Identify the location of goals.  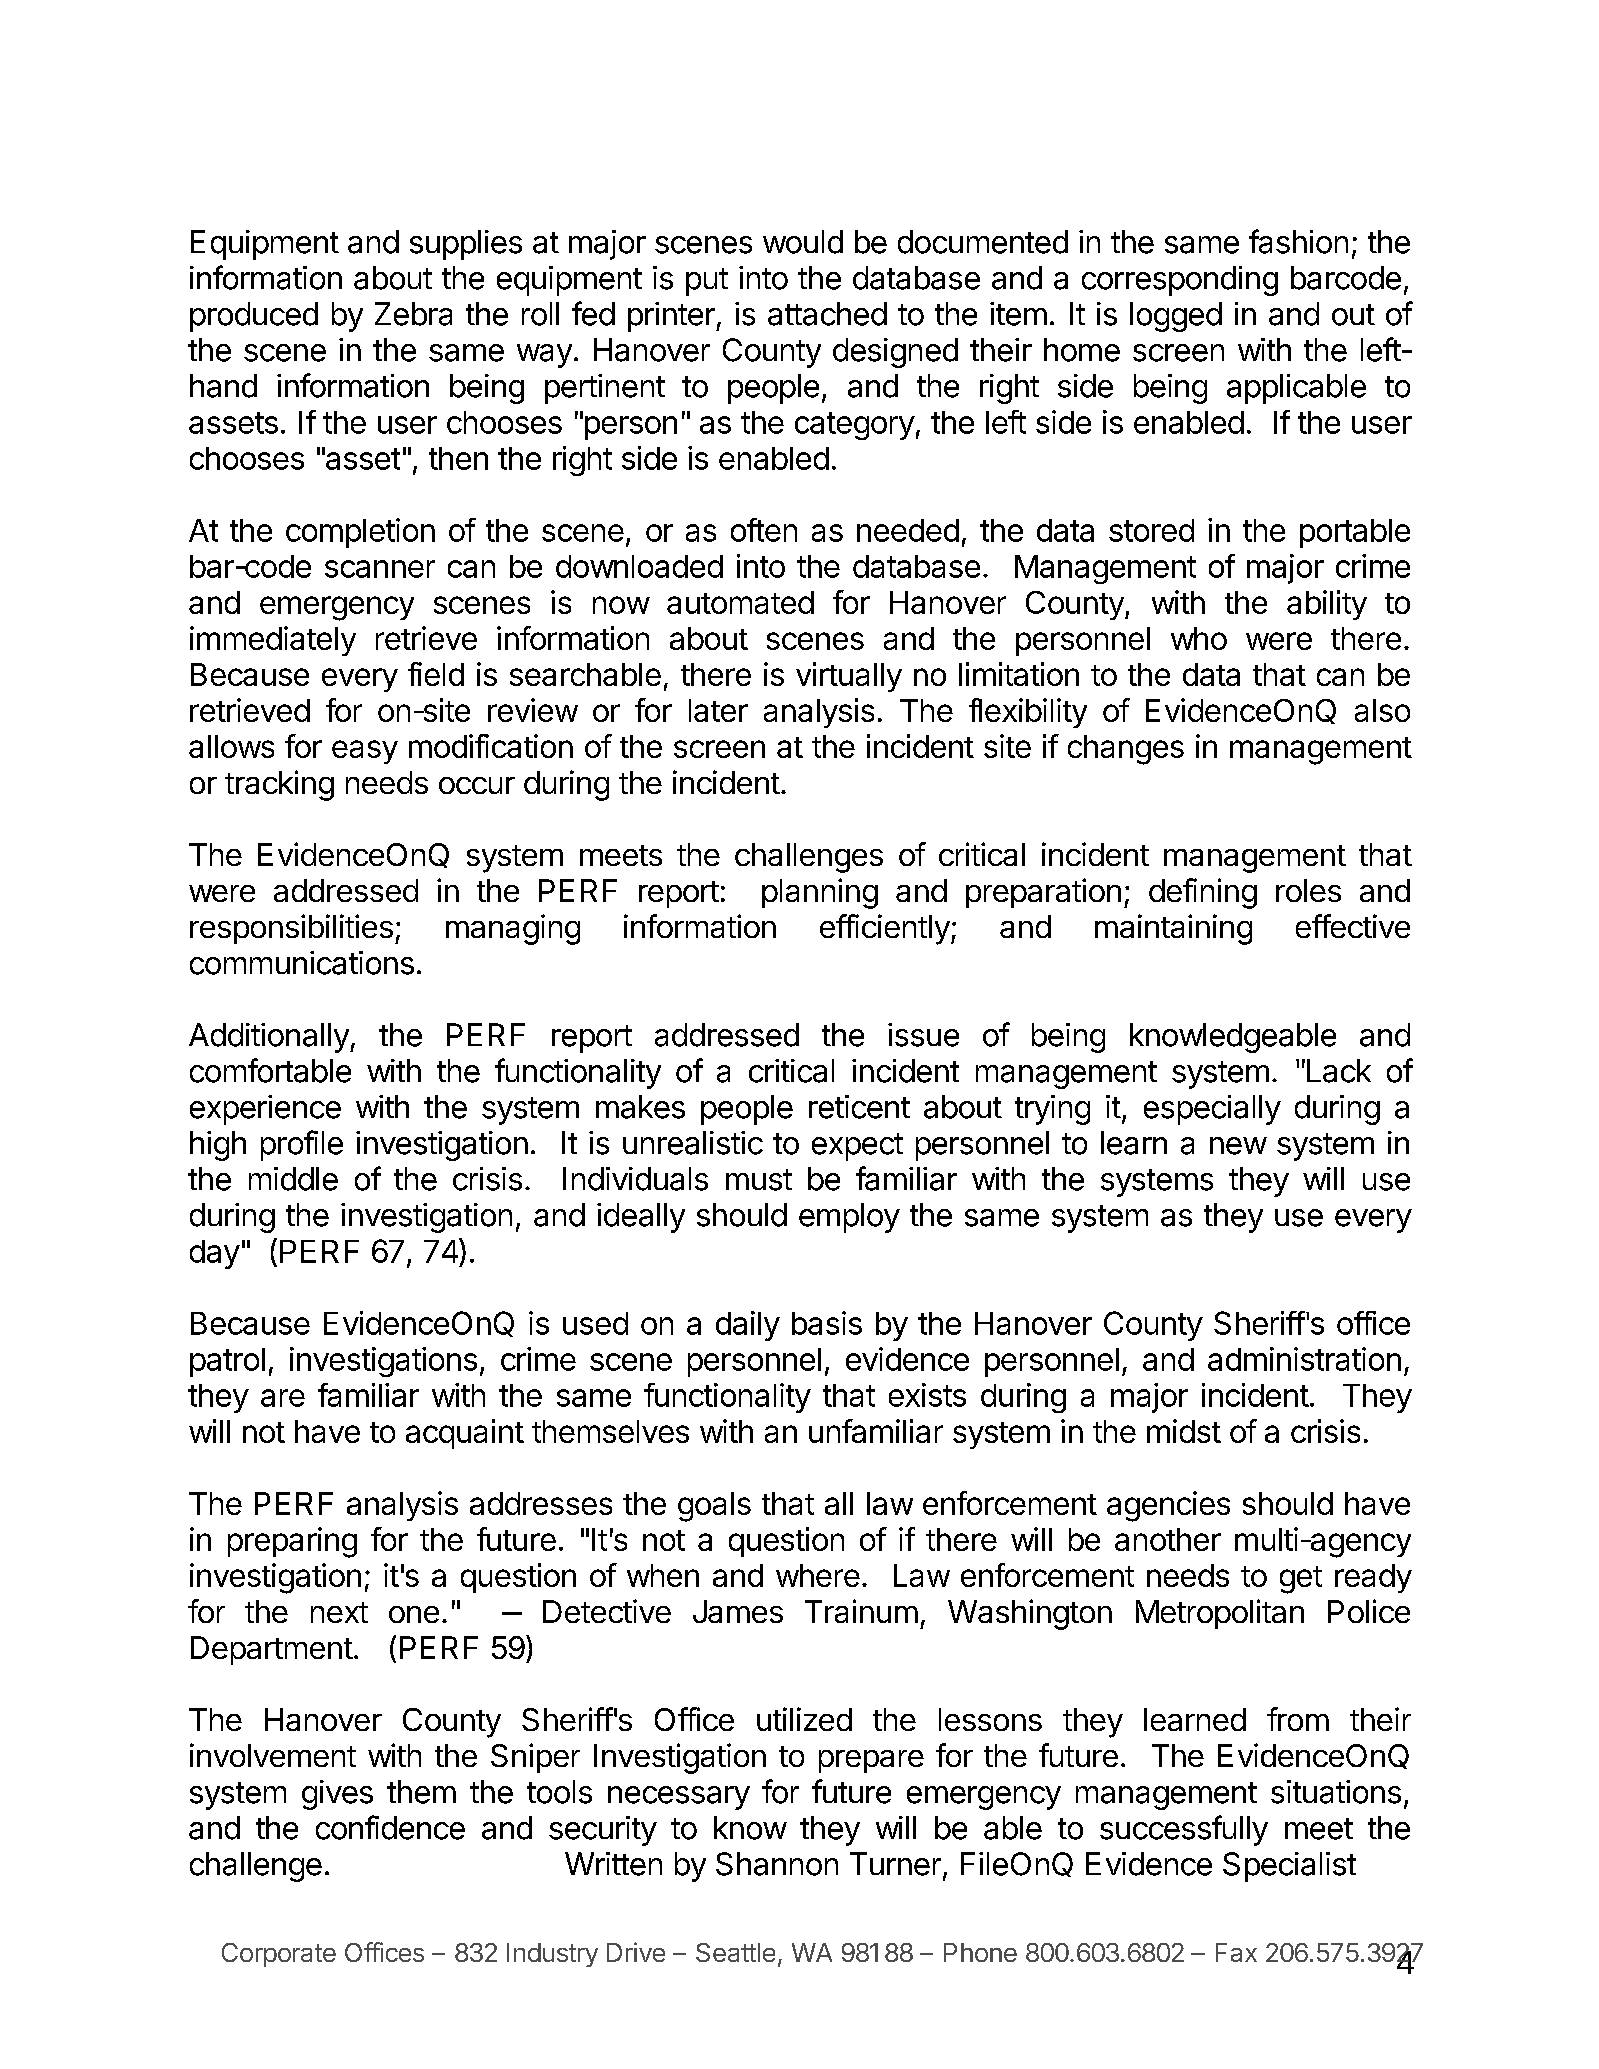
(714, 1507).
